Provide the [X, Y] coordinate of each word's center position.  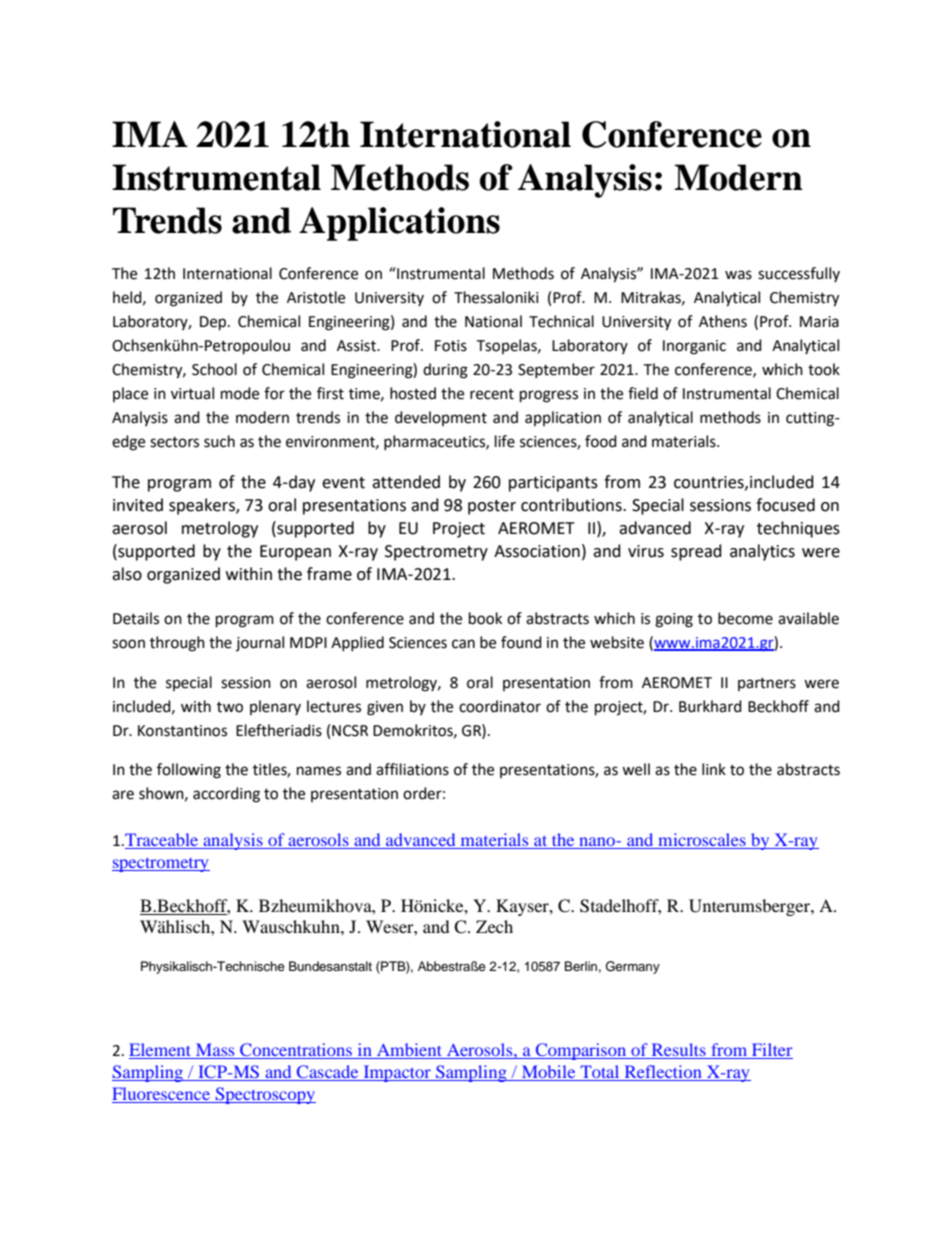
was [738, 275]
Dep [214, 323]
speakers [203, 506]
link [714, 769]
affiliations [412, 769]
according [226, 795]
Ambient [409, 1051]
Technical [561, 321]
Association [537, 551]
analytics [762, 552]
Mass [215, 1051]
